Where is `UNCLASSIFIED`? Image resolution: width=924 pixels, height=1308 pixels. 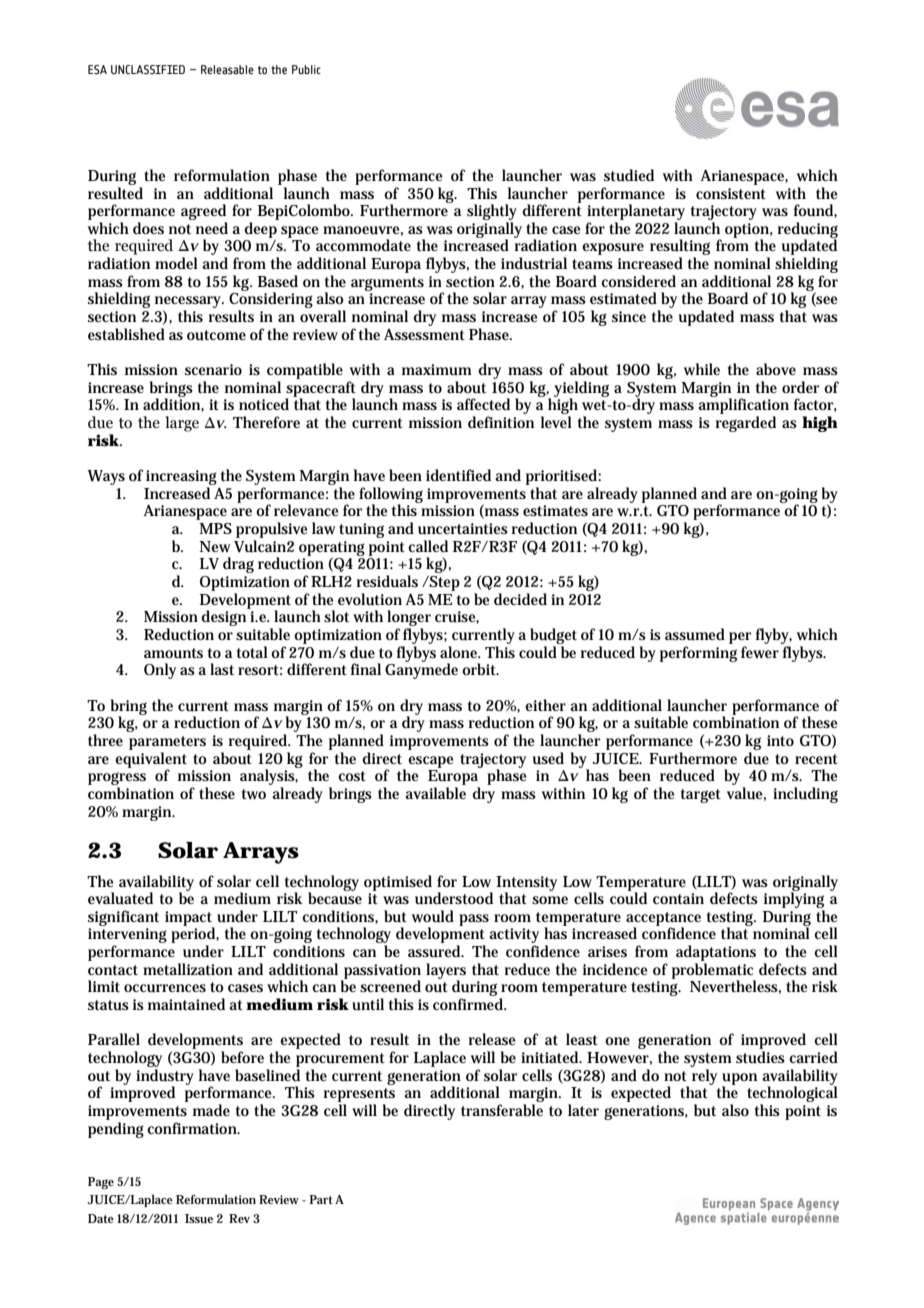 UNCLASSIFIED is located at coordinates (148, 69).
